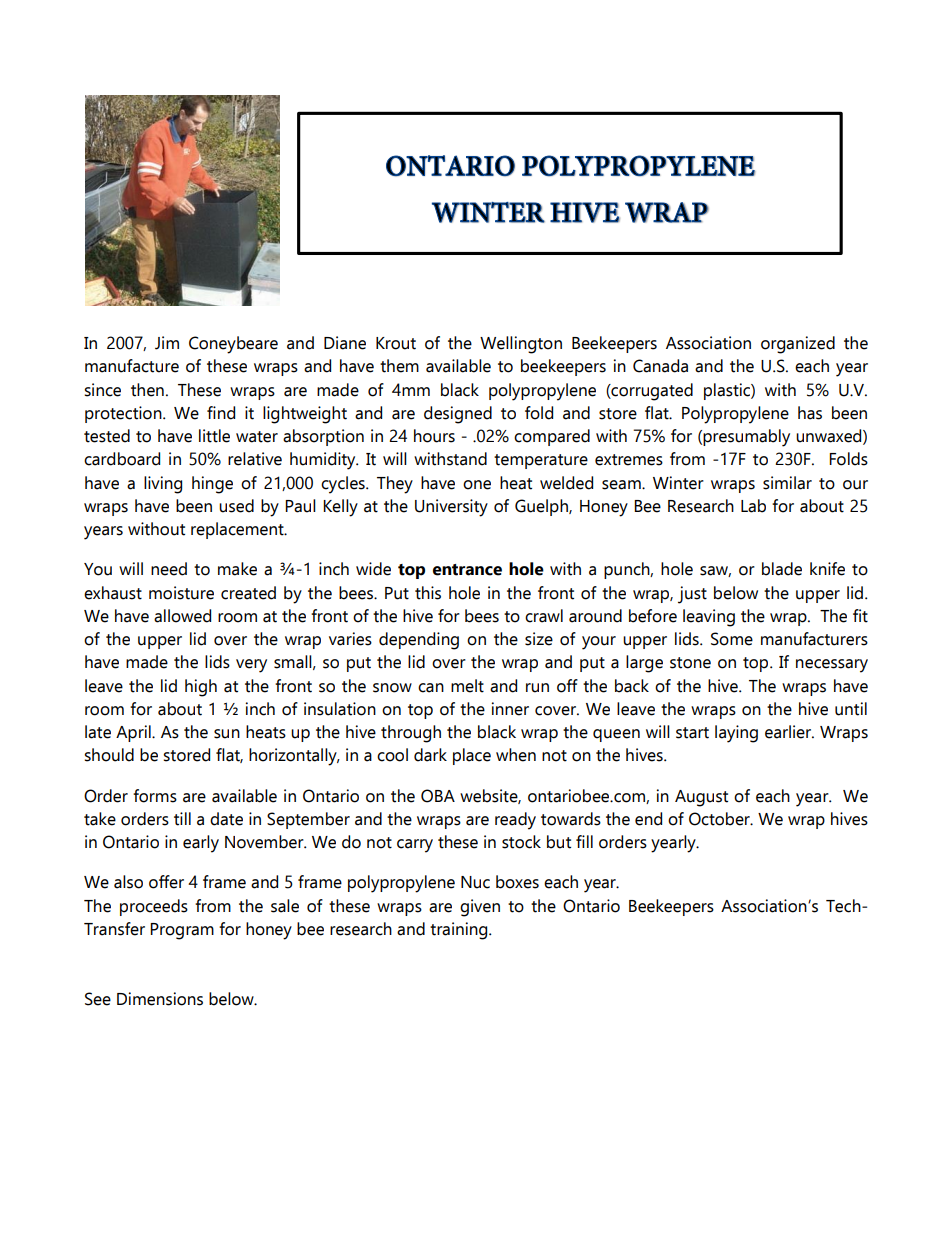  I want to click on Wellington, so click(521, 345).
